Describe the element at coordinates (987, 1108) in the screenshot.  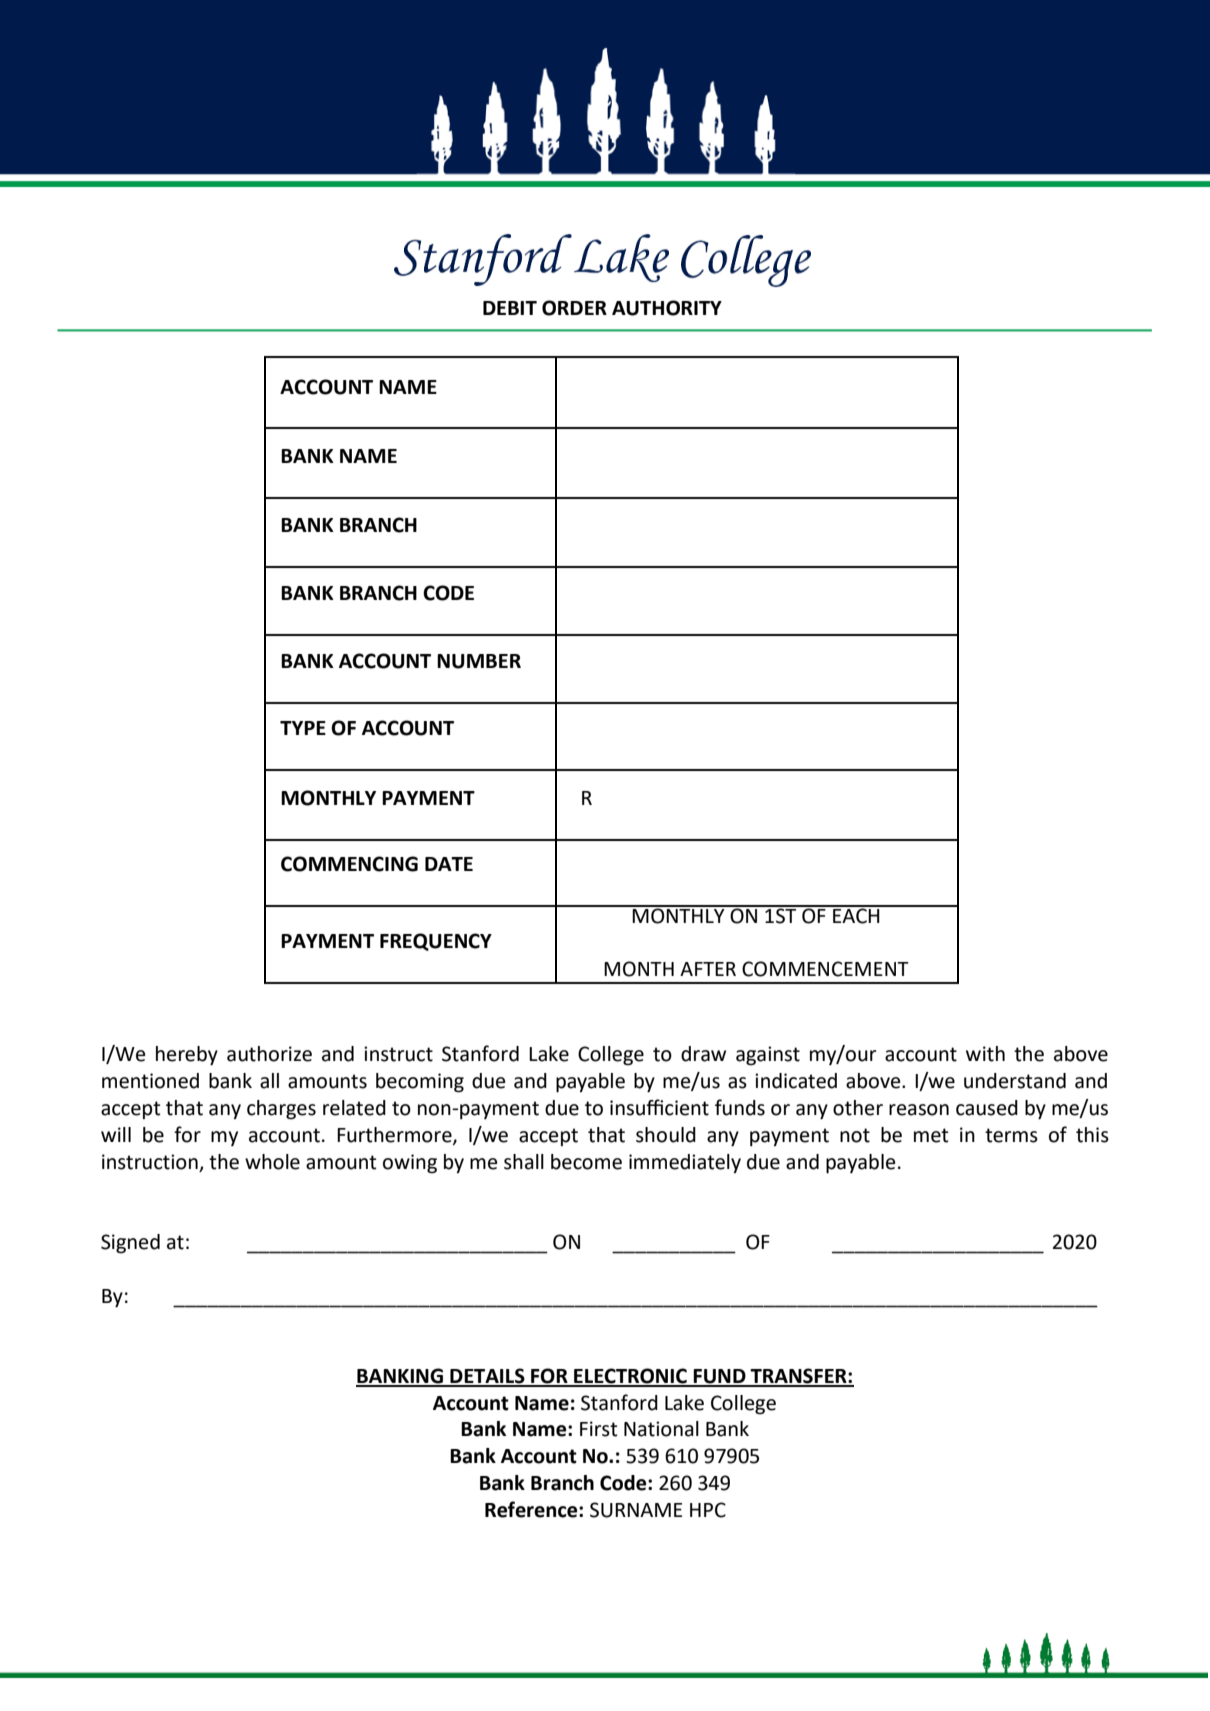
I see `caused` at that location.
